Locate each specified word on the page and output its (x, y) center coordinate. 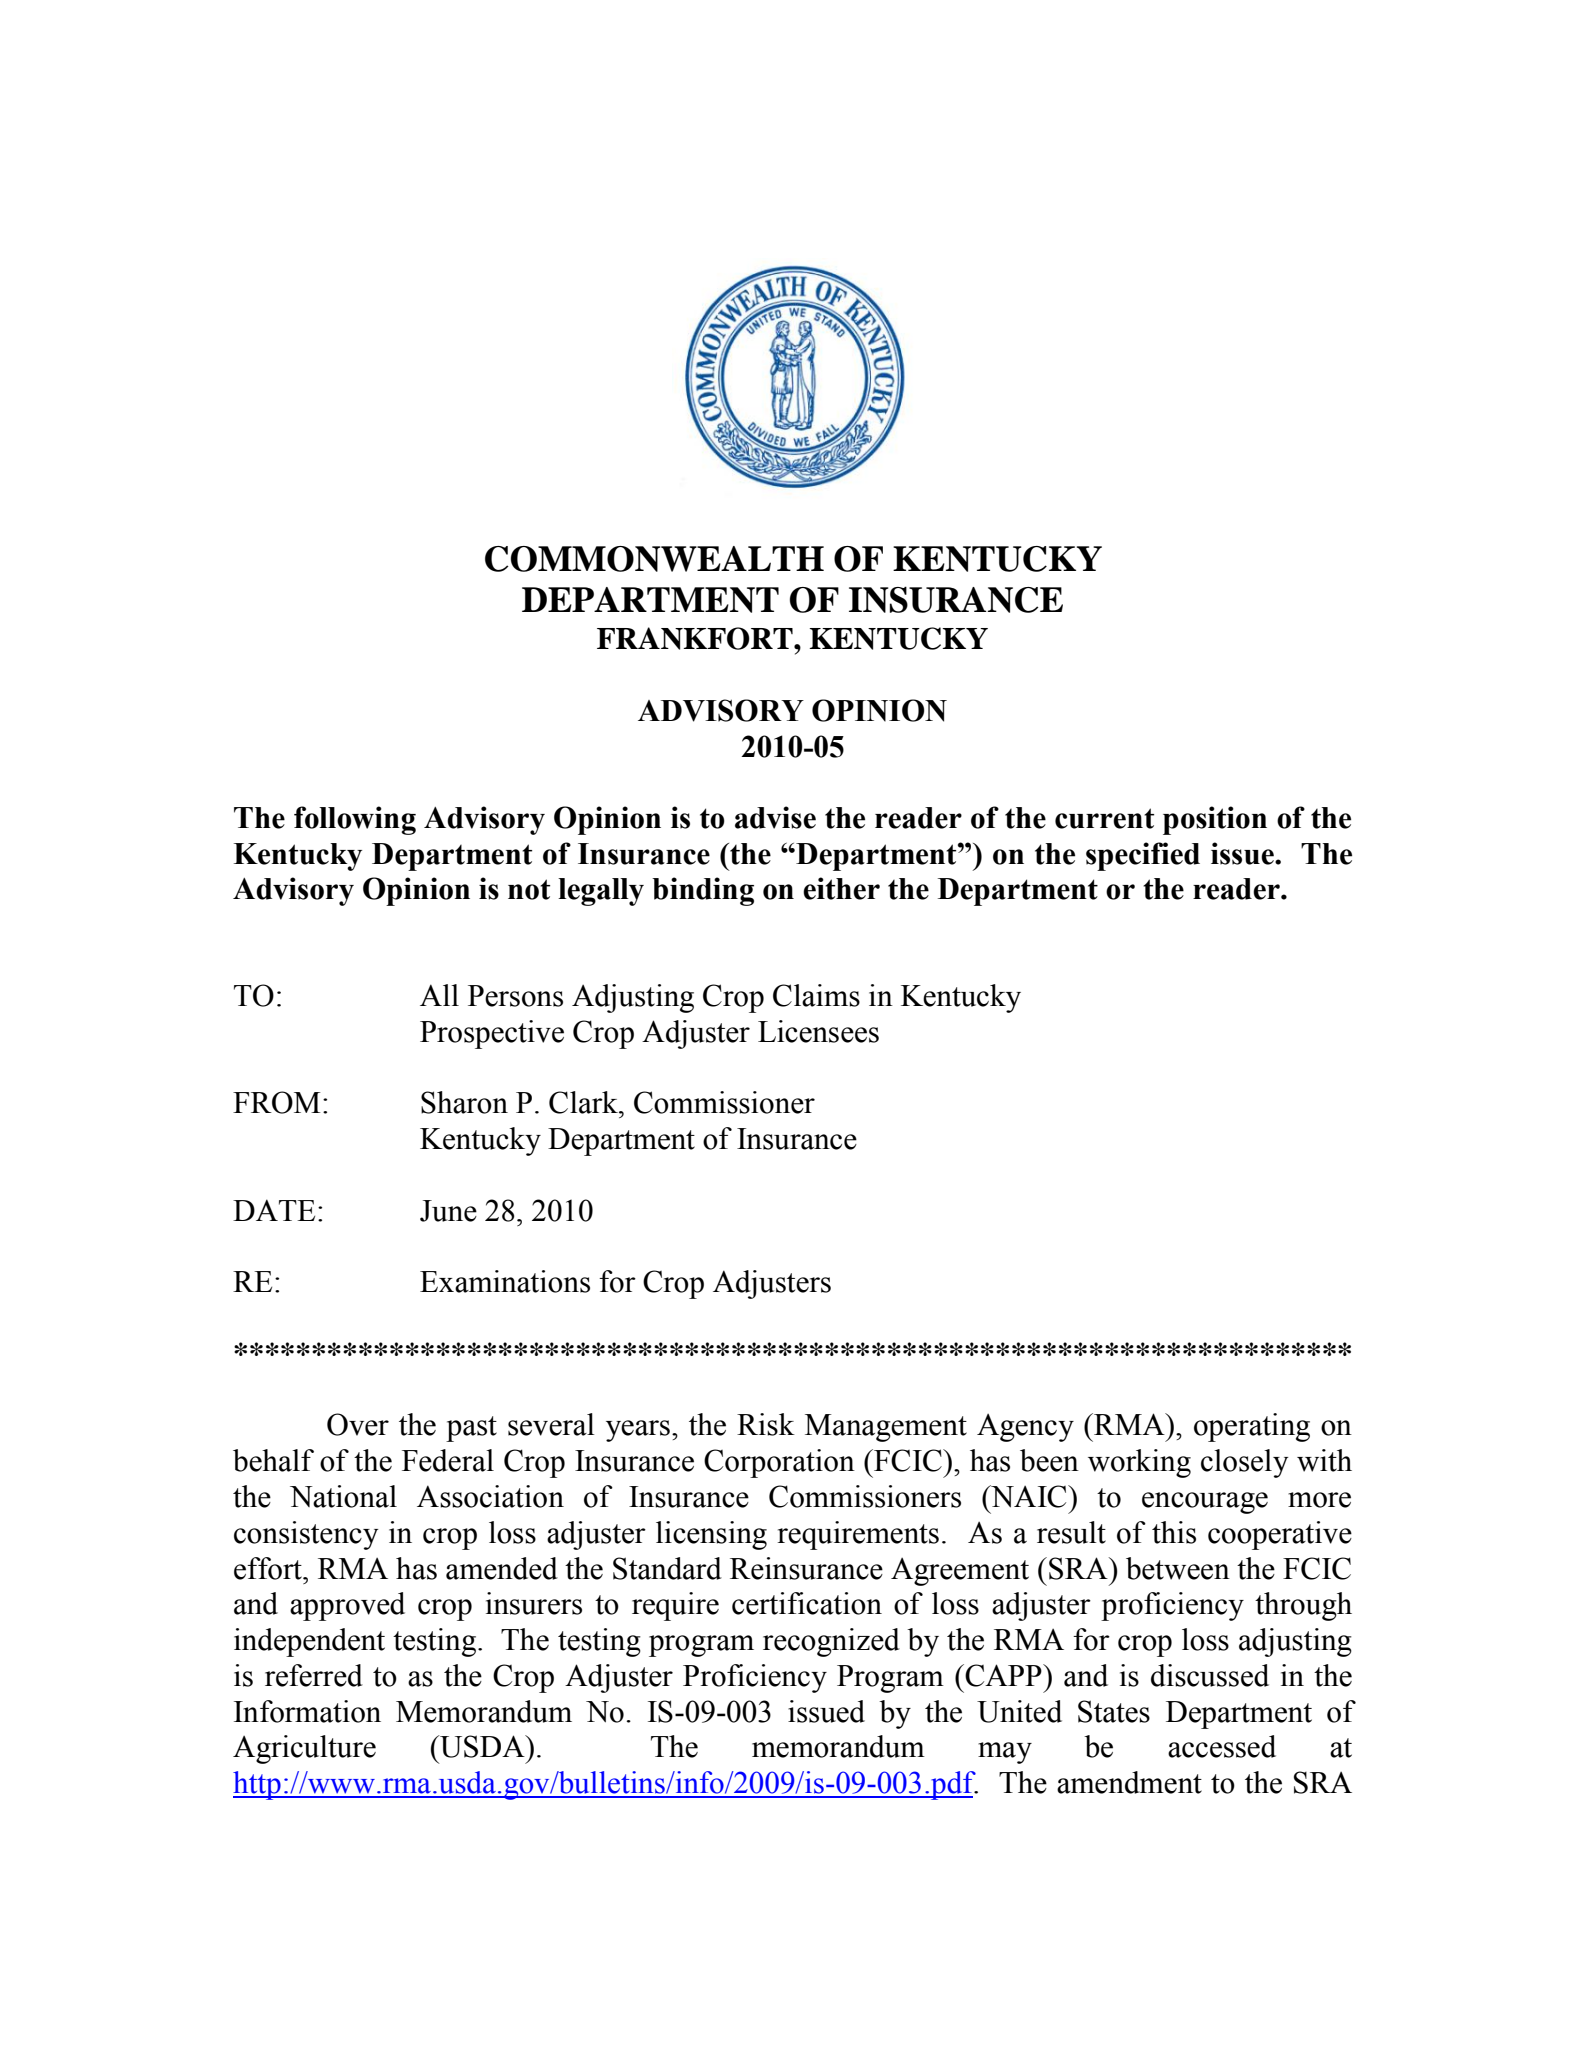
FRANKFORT (696, 638)
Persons (515, 996)
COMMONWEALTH (654, 559)
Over (358, 1424)
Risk (766, 1424)
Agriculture (304, 1749)
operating (1252, 1427)
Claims (816, 995)
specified (1143, 856)
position (1215, 820)
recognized (831, 1642)
